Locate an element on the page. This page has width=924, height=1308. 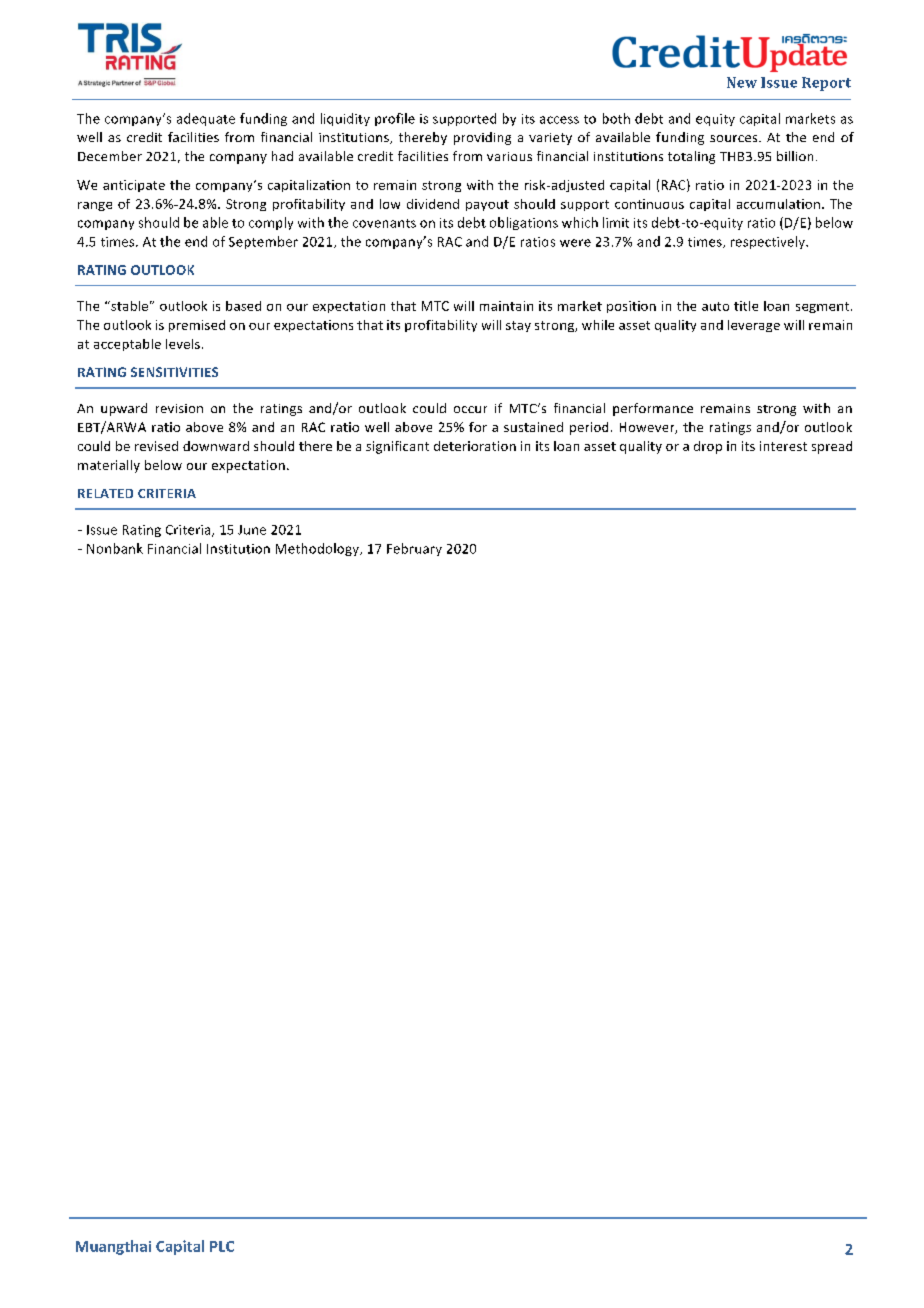
drop is located at coordinates (708, 447).
